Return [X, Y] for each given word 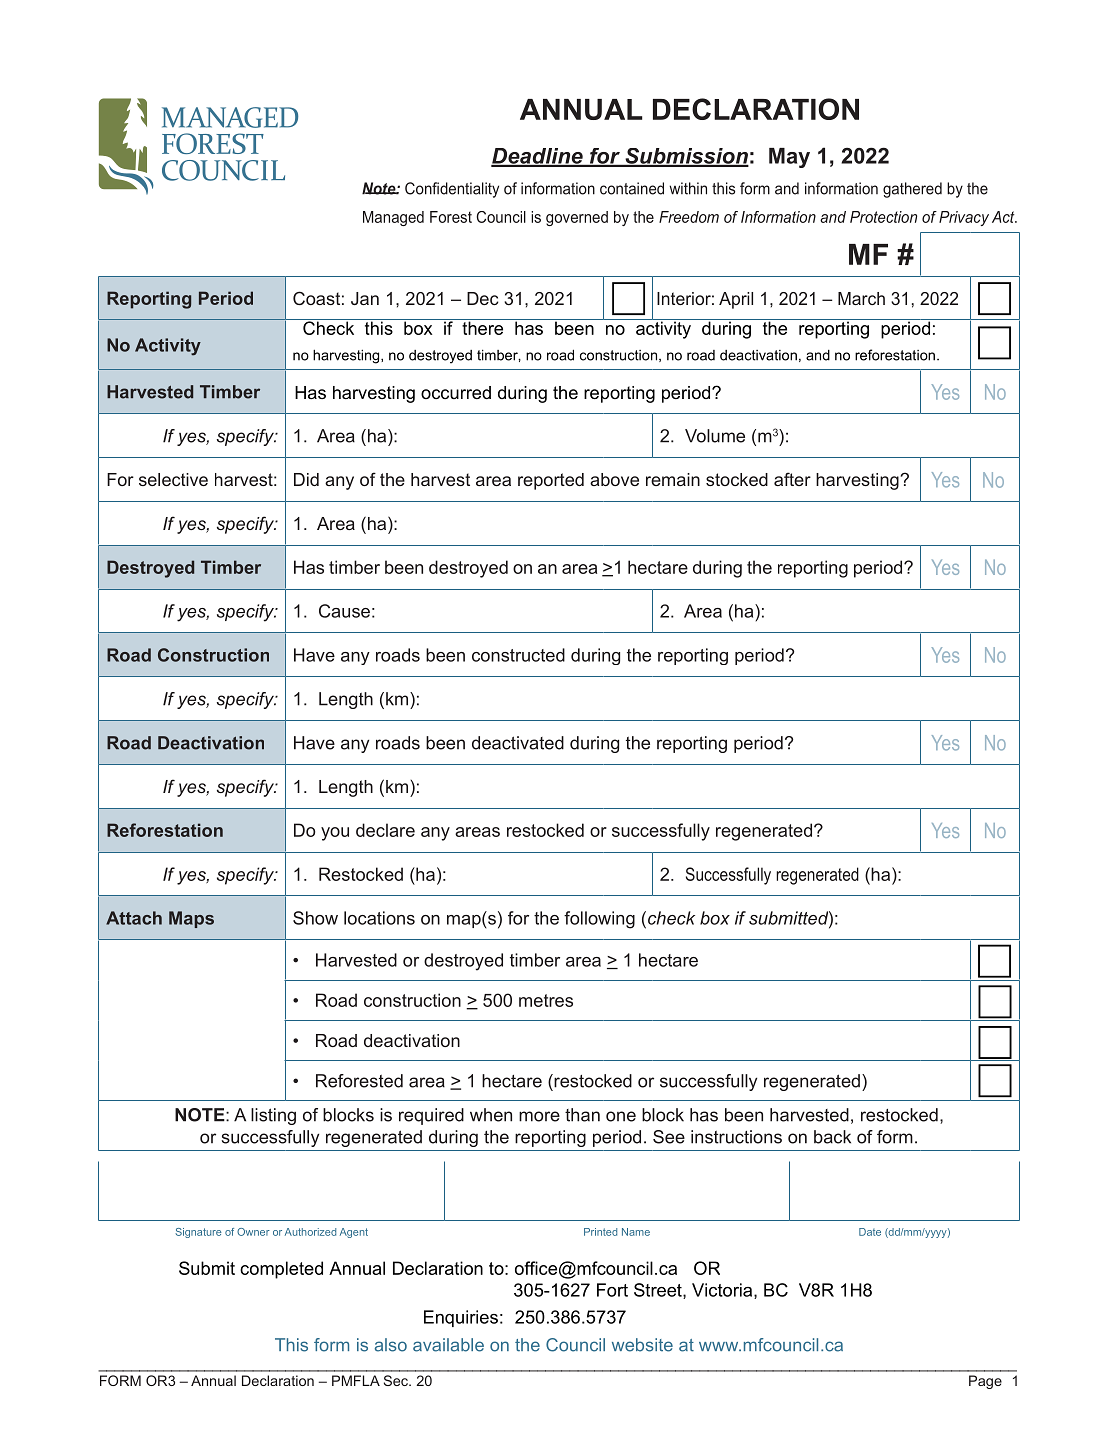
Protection [883, 217]
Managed [393, 218]
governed [577, 218]
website [642, 1345]
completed [281, 1270]
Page [985, 1382]
